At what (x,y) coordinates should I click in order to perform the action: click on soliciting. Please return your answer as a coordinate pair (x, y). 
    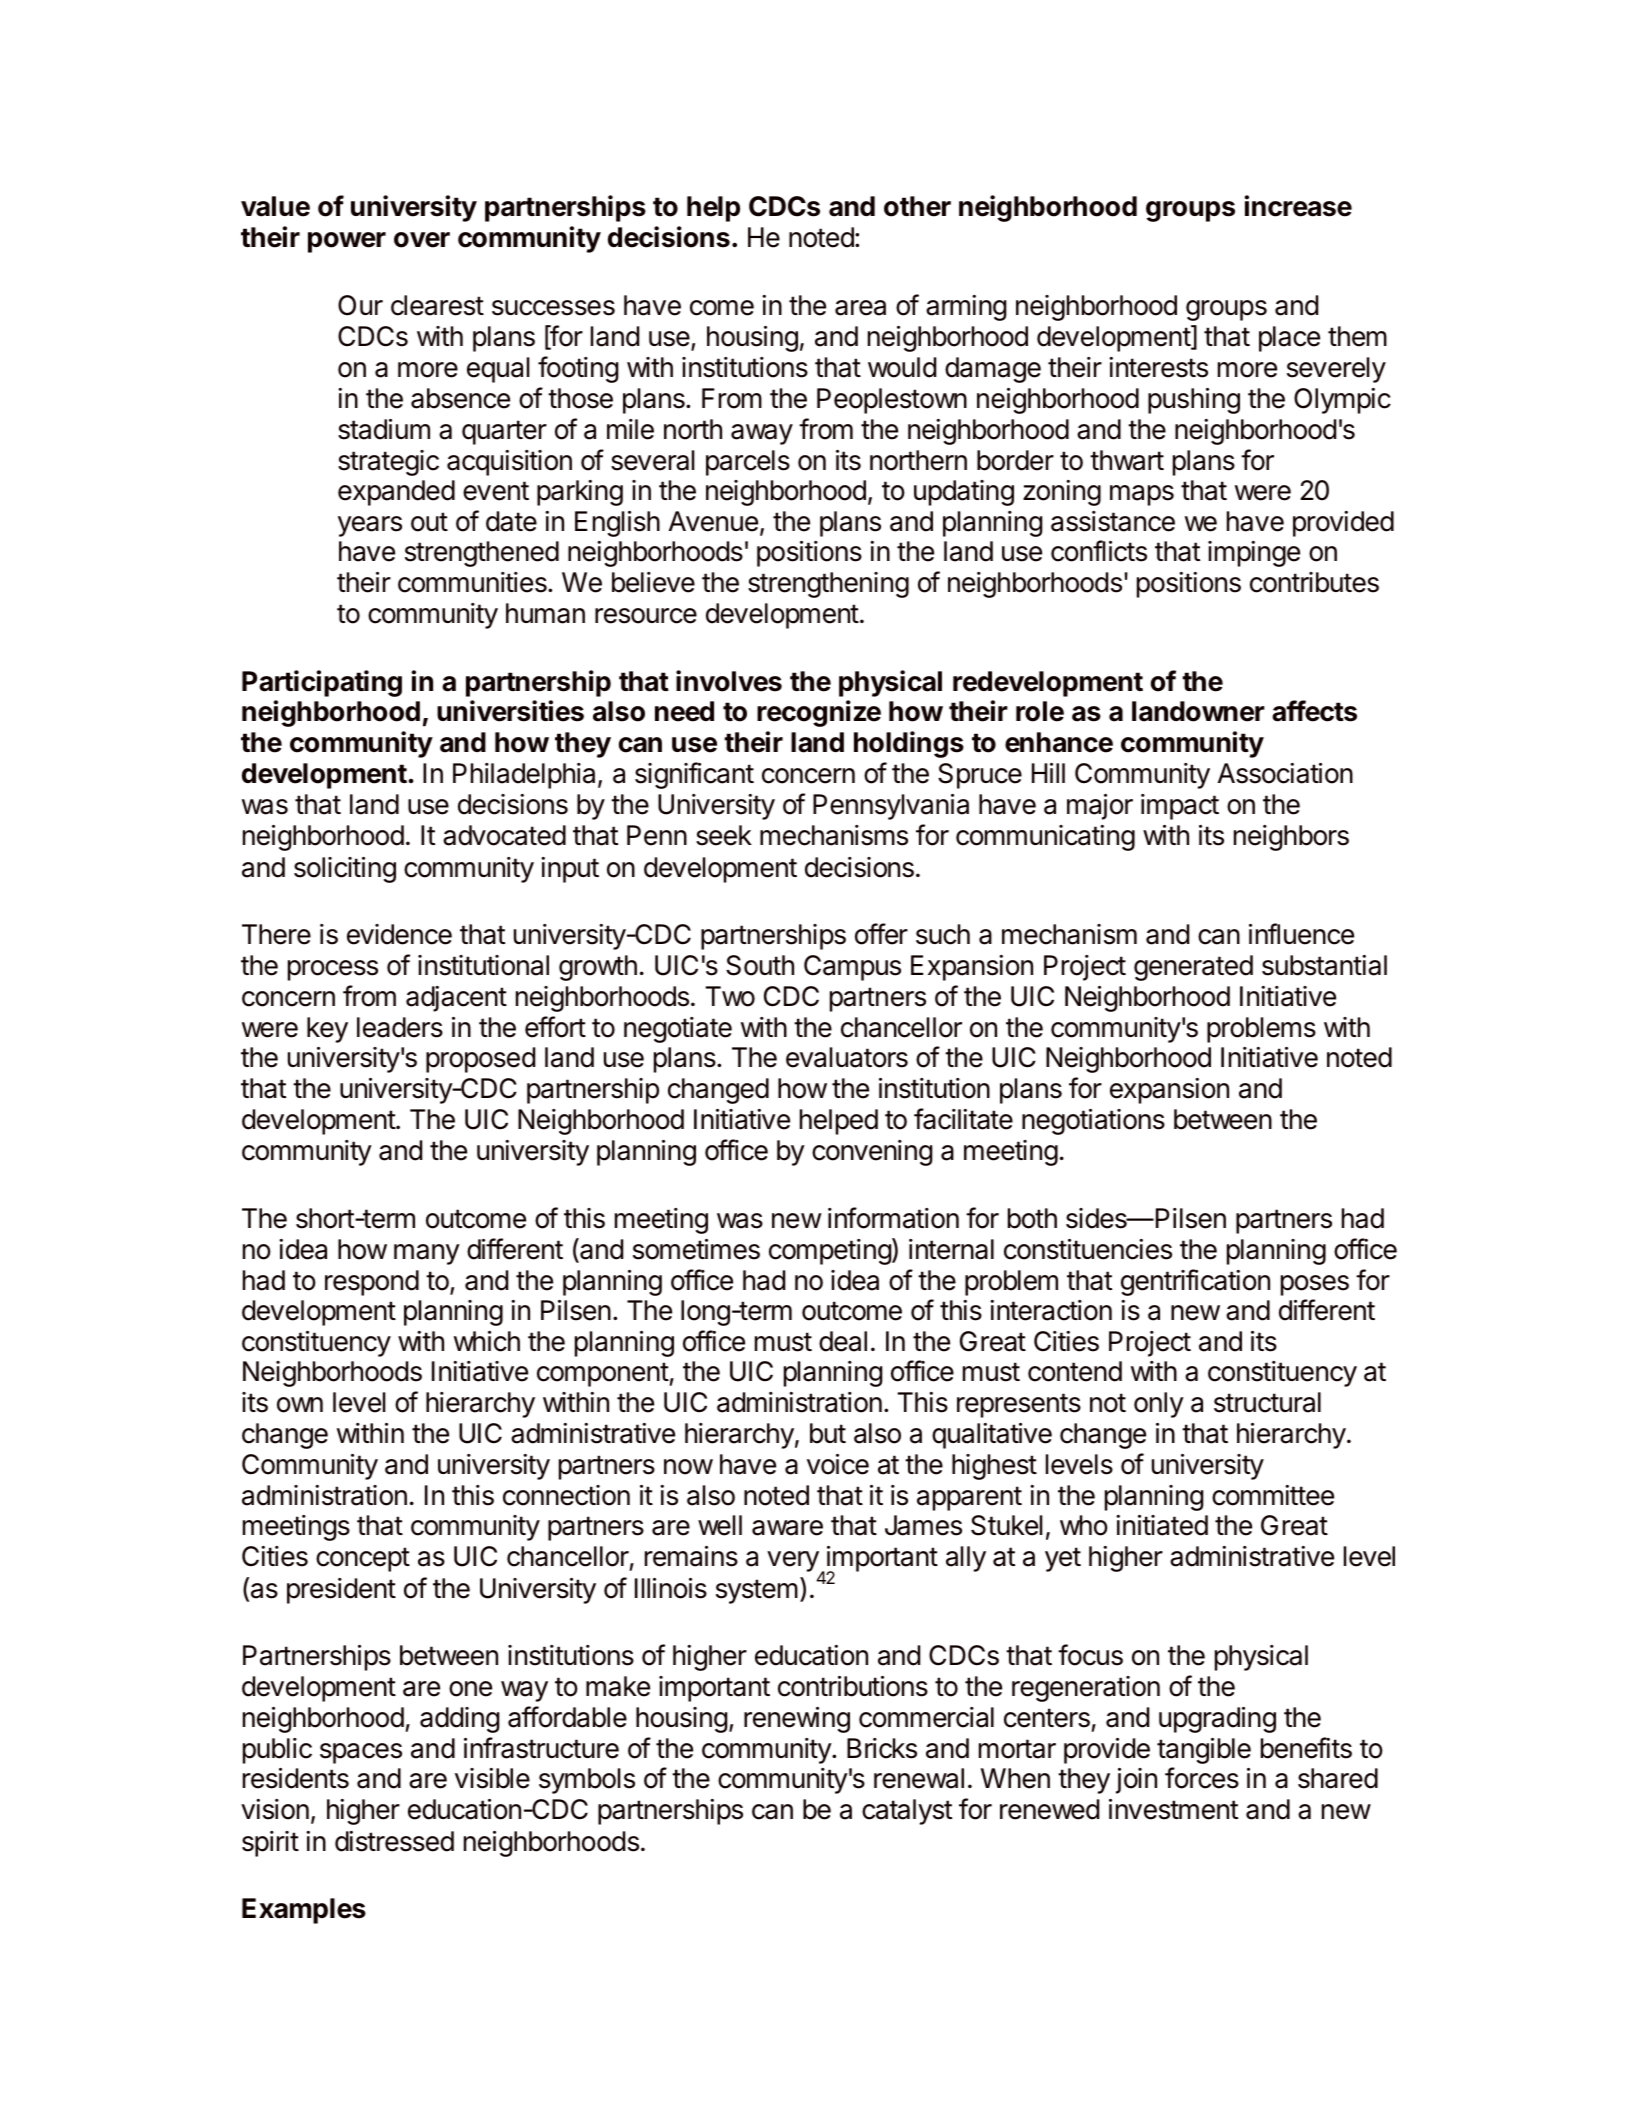
    Looking at the image, I should click on (345, 870).
